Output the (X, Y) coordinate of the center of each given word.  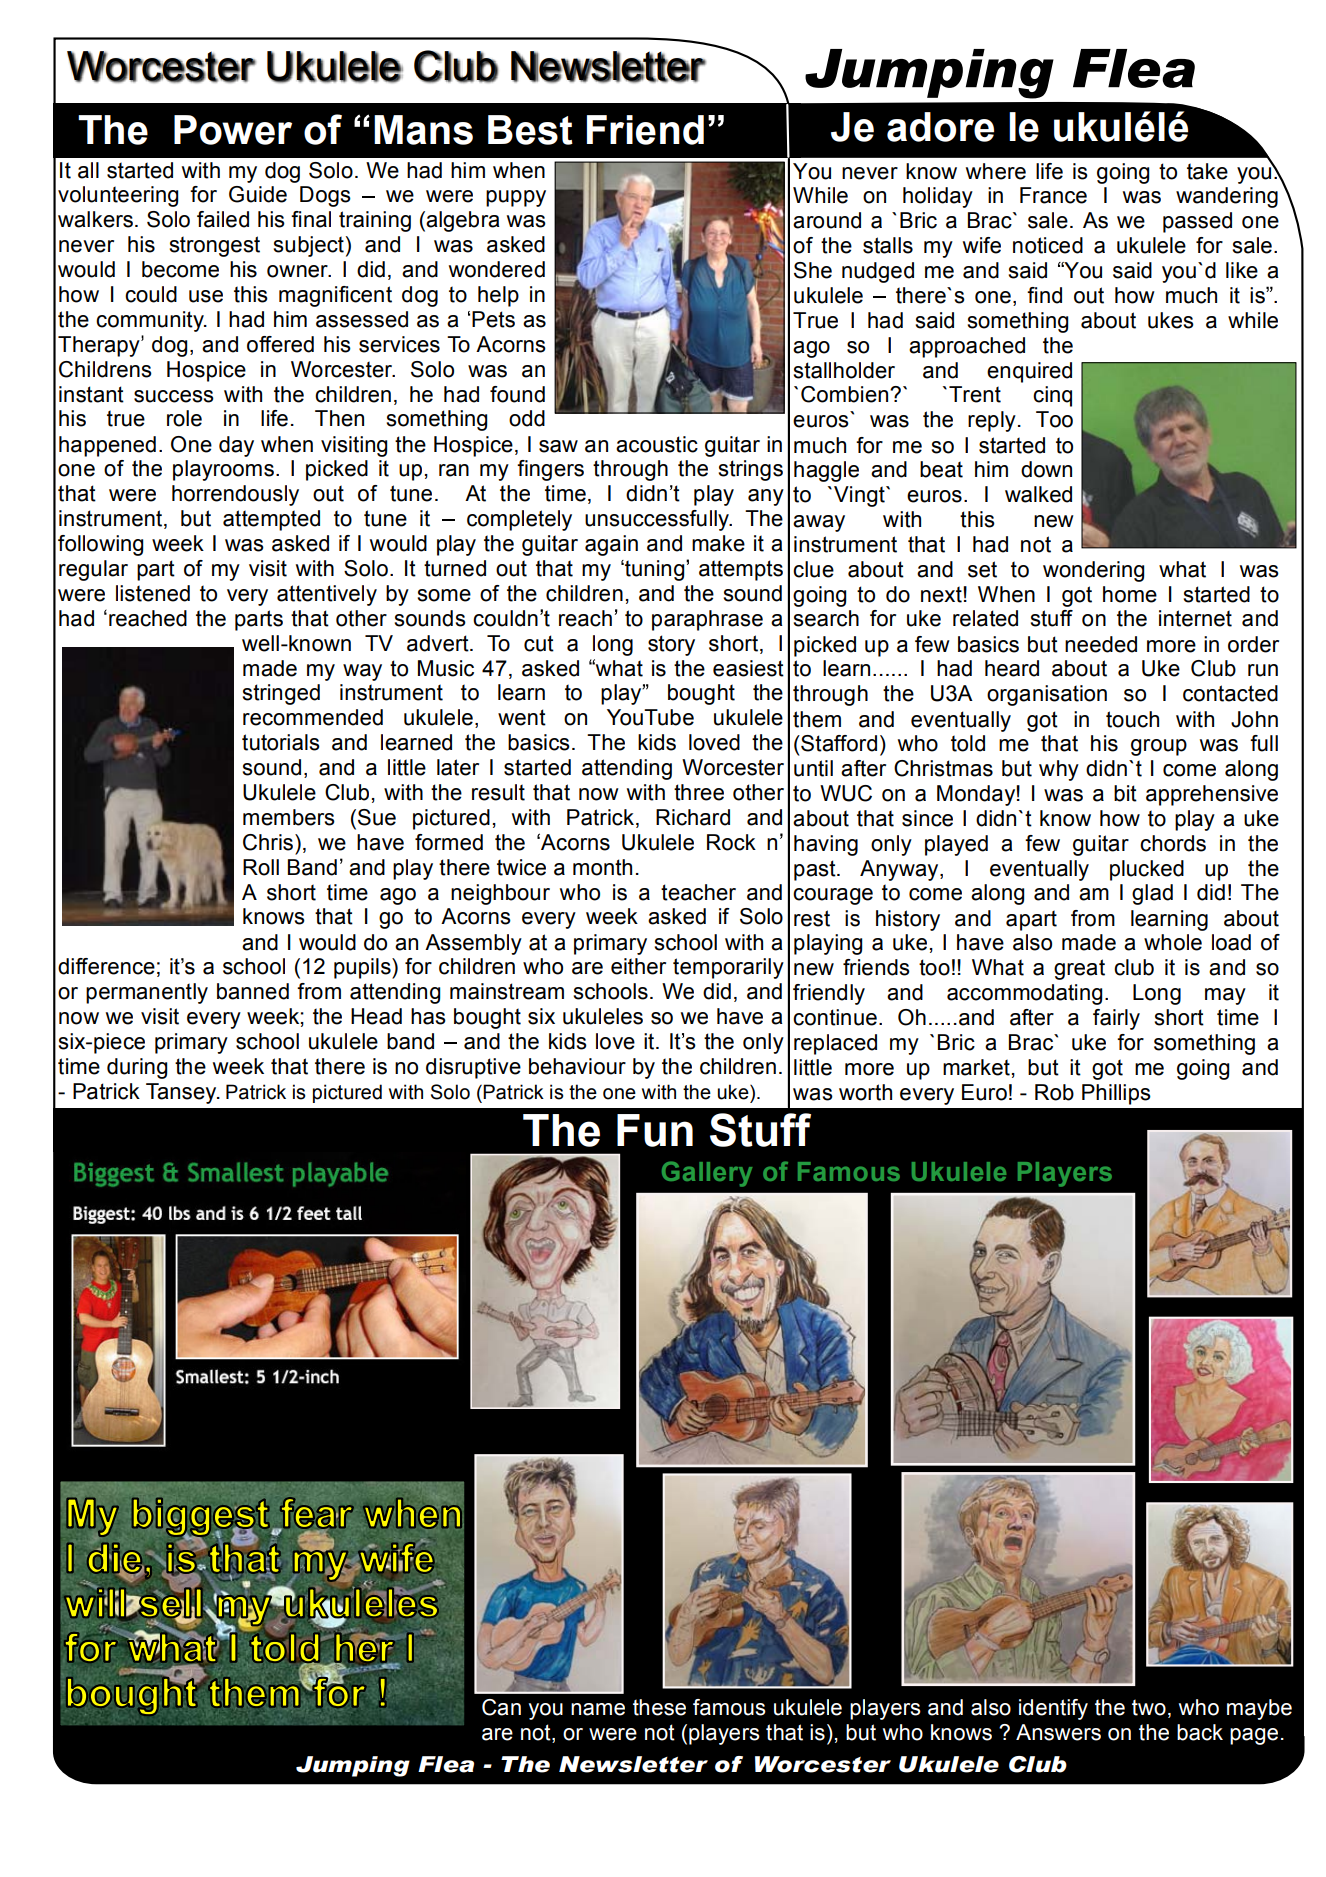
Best (530, 130)
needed (1101, 644)
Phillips (1116, 1094)
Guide (258, 194)
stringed (281, 694)
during (137, 1068)
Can (501, 1707)
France (1053, 195)
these (659, 1707)
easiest (748, 668)
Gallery (707, 1174)
